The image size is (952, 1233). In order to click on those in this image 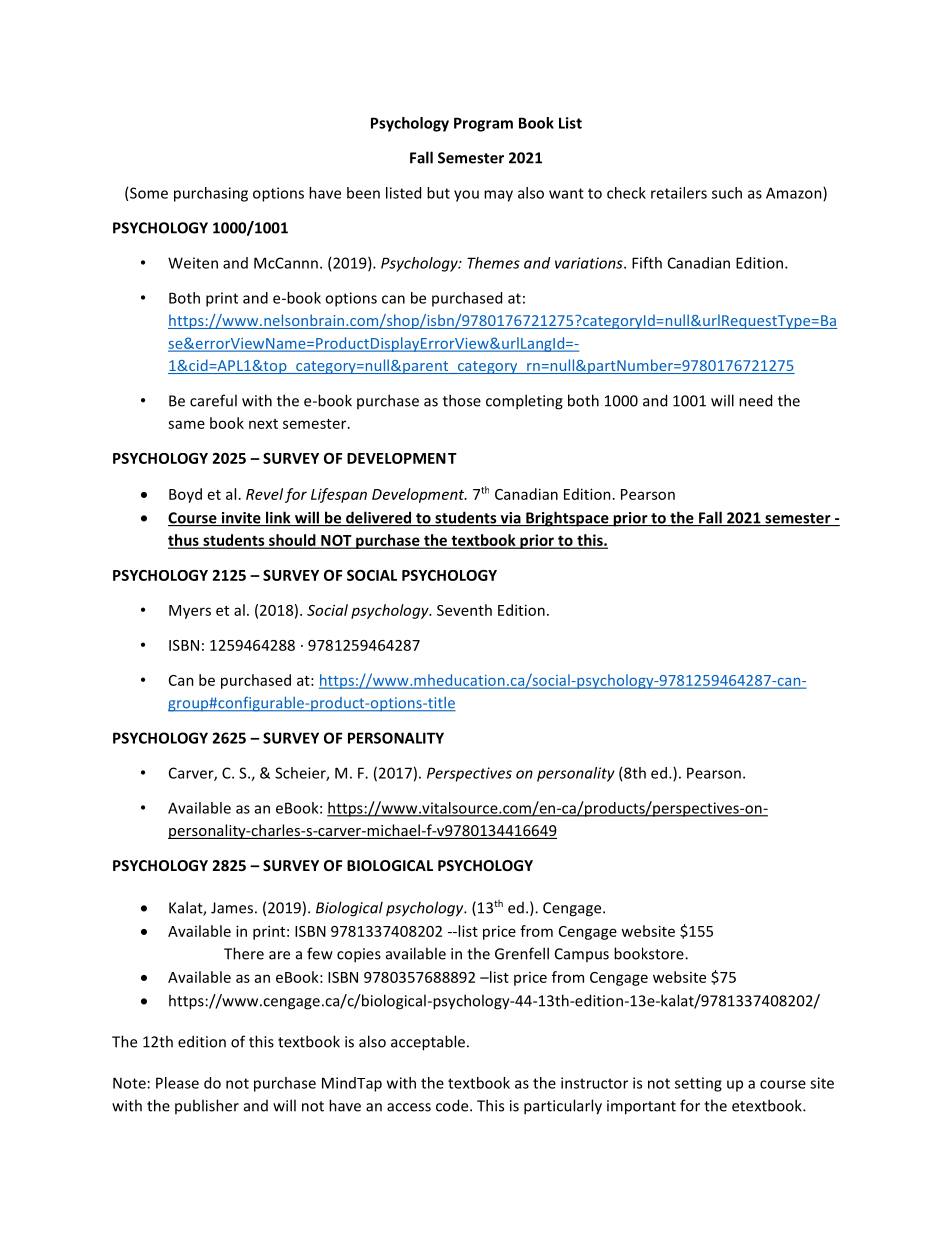, I will do `click(462, 400)`.
